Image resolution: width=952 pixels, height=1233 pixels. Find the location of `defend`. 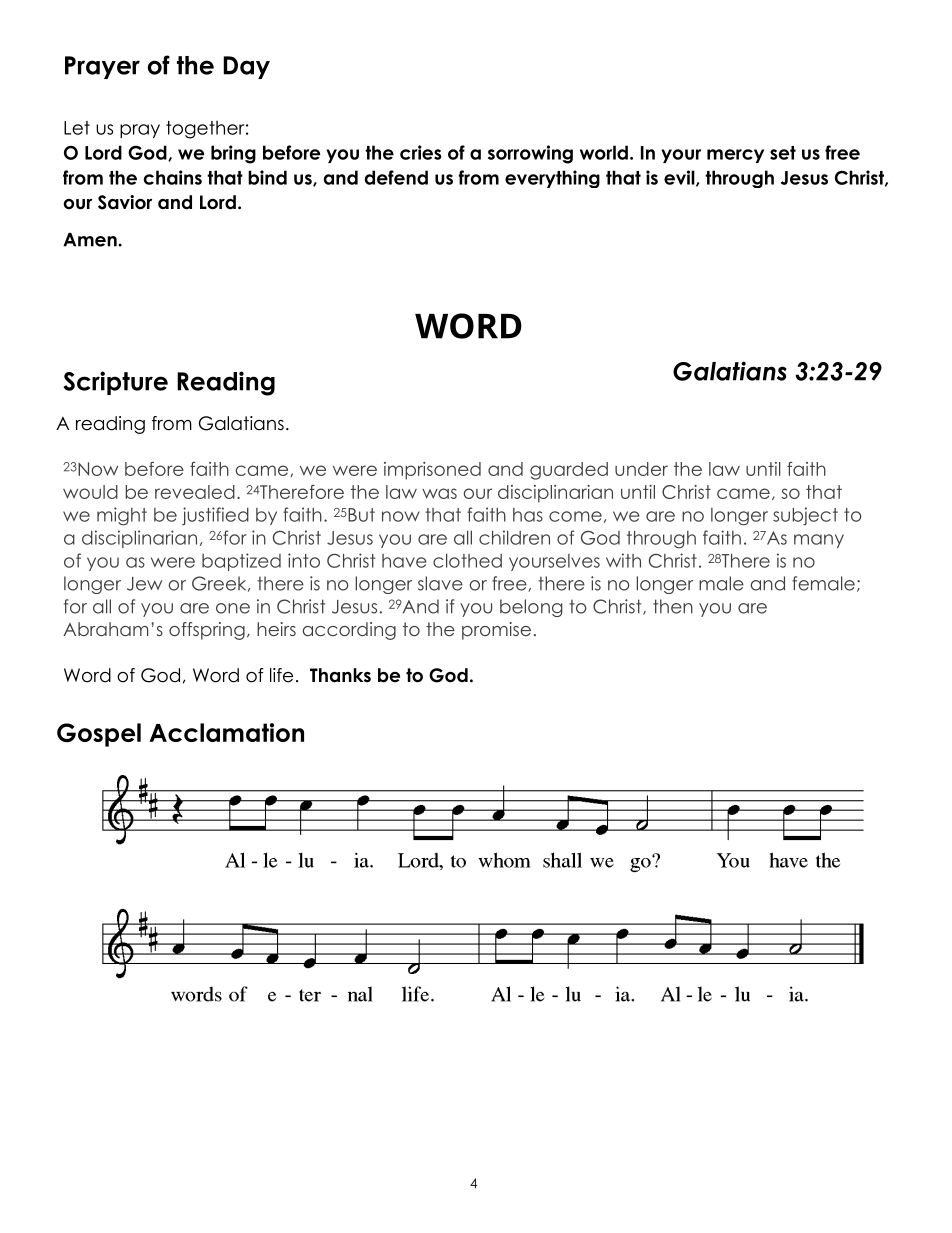

defend is located at coordinates (396, 177).
